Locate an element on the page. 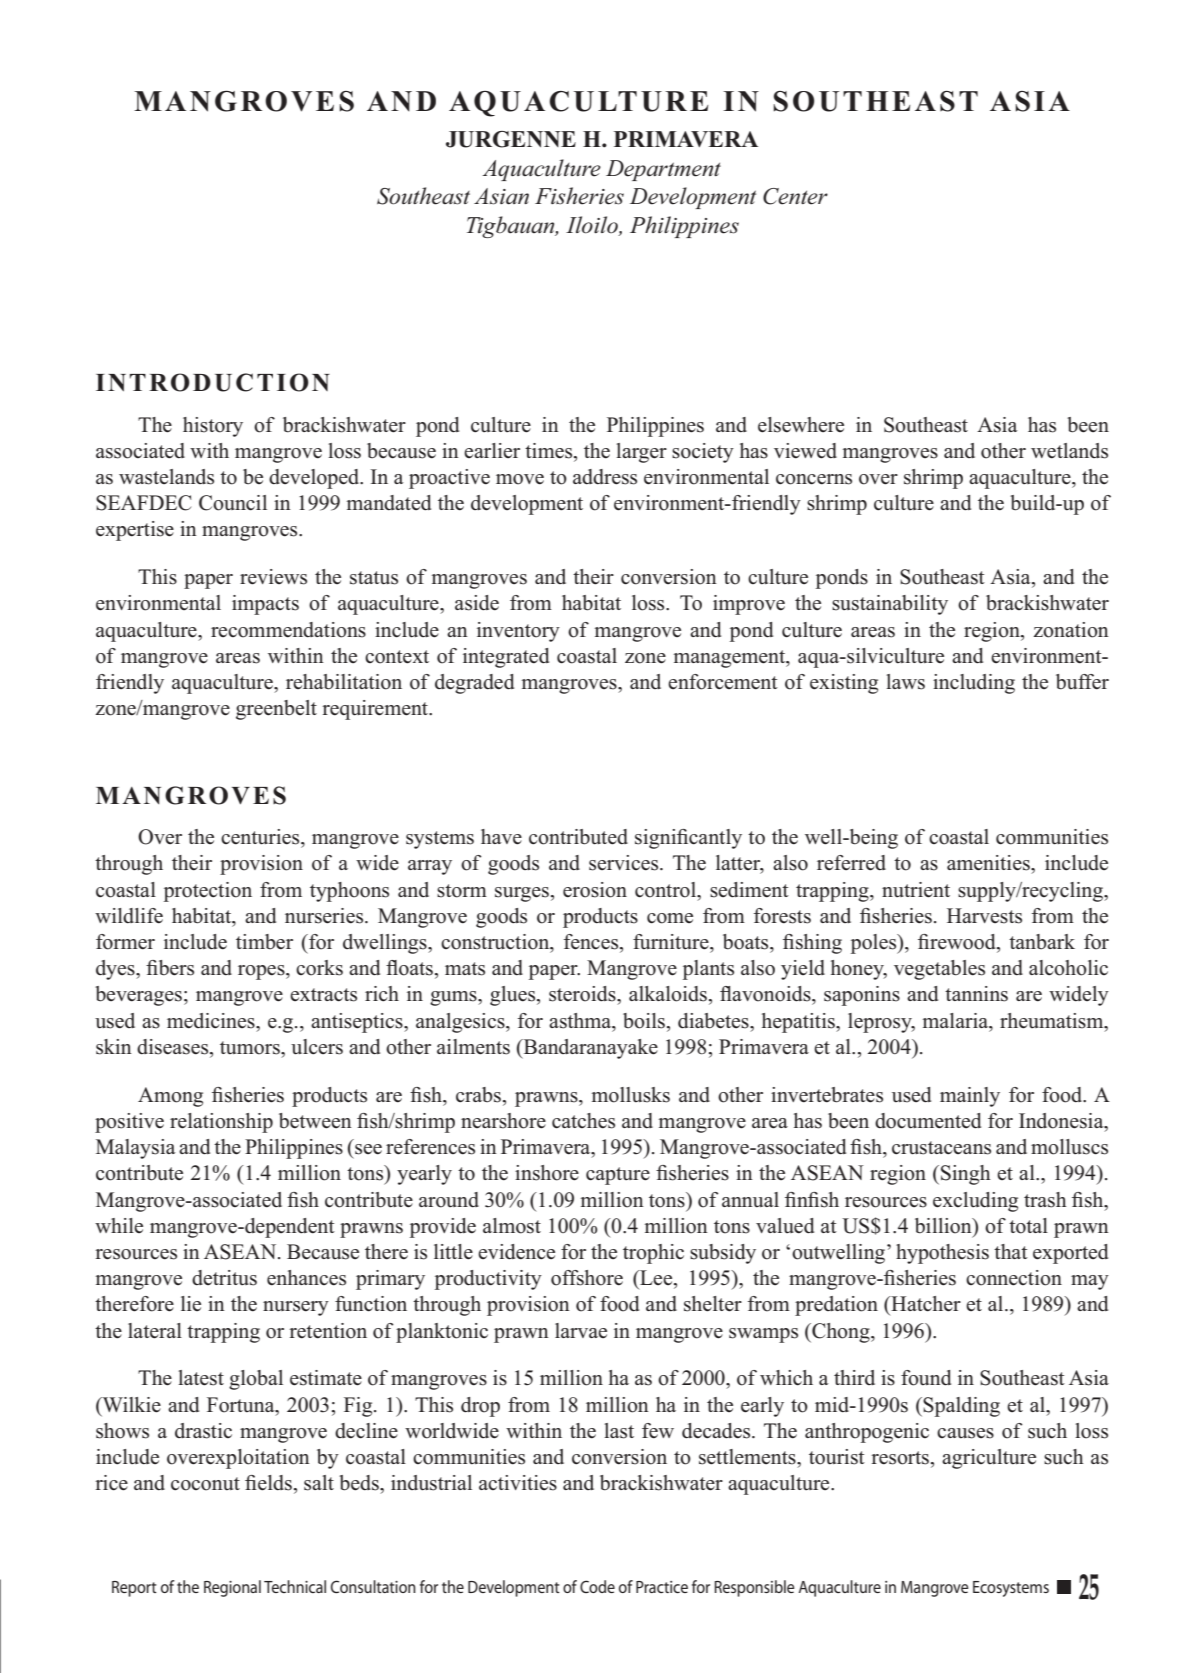 This document has width=1183, height=1673. drastic is located at coordinates (203, 1431).
